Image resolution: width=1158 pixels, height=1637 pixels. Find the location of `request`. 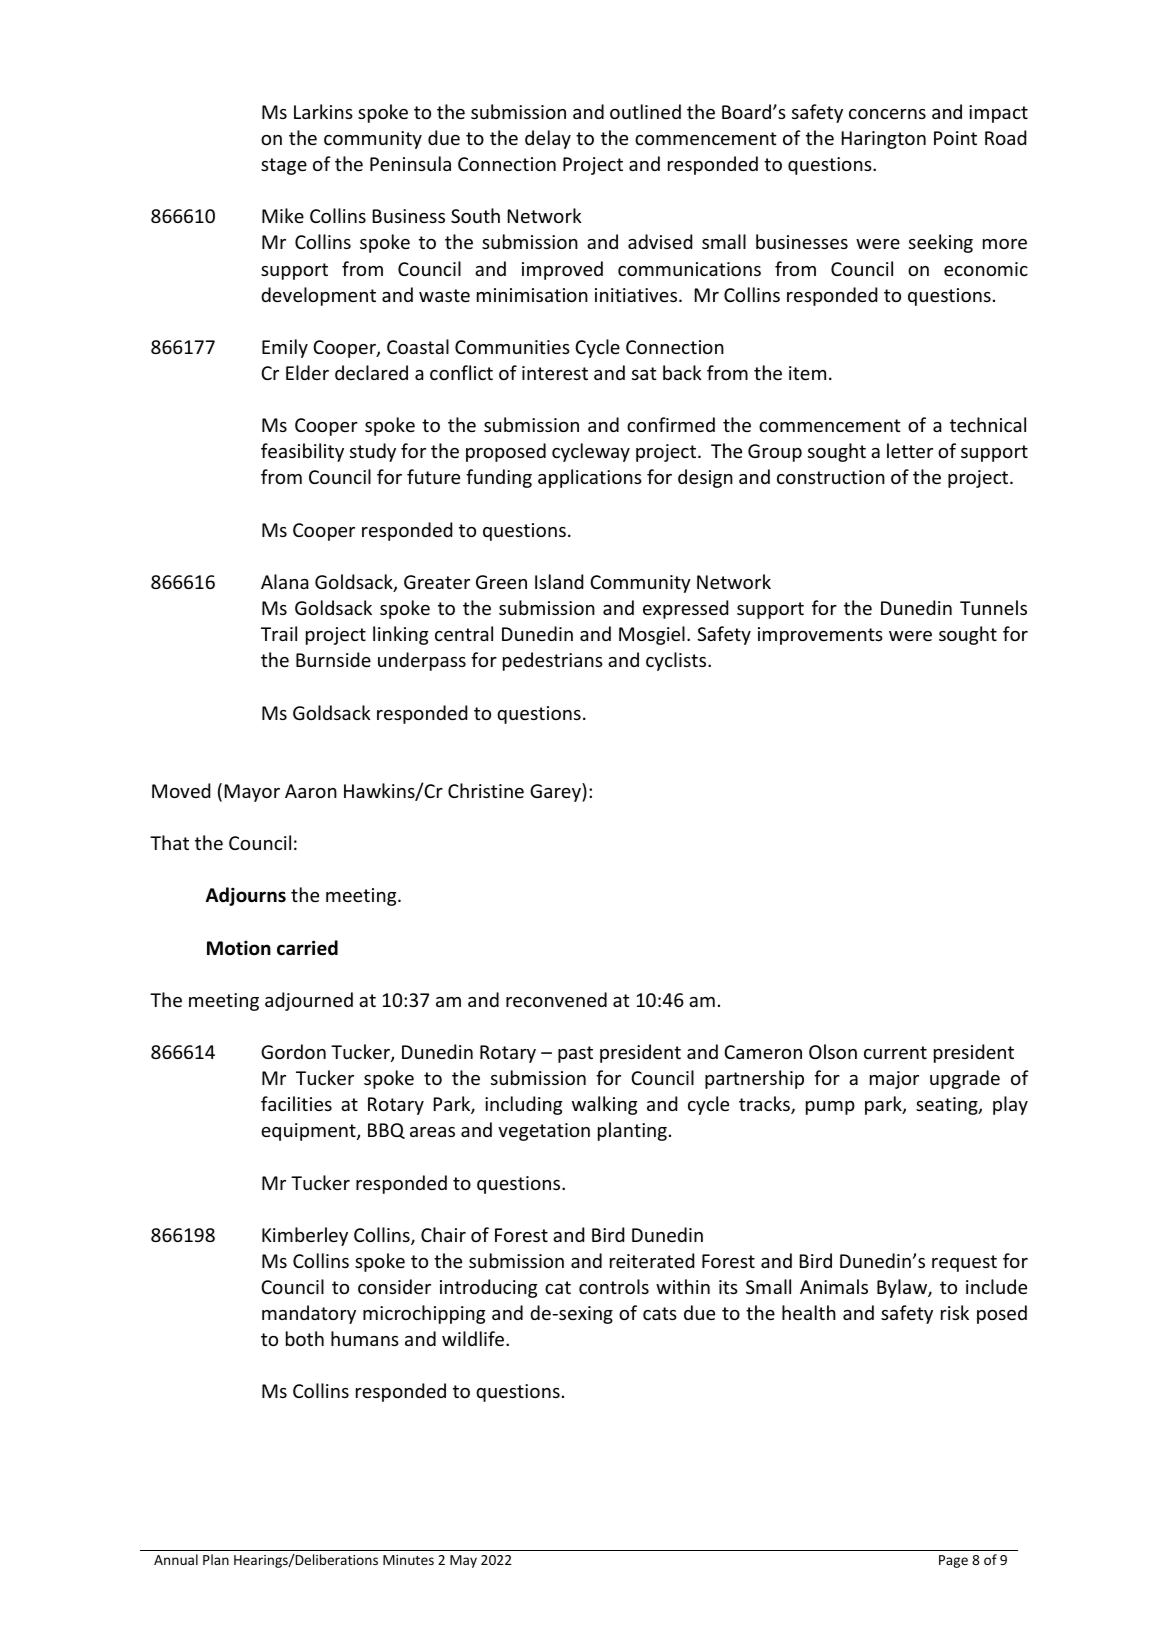

request is located at coordinates (964, 1263).
